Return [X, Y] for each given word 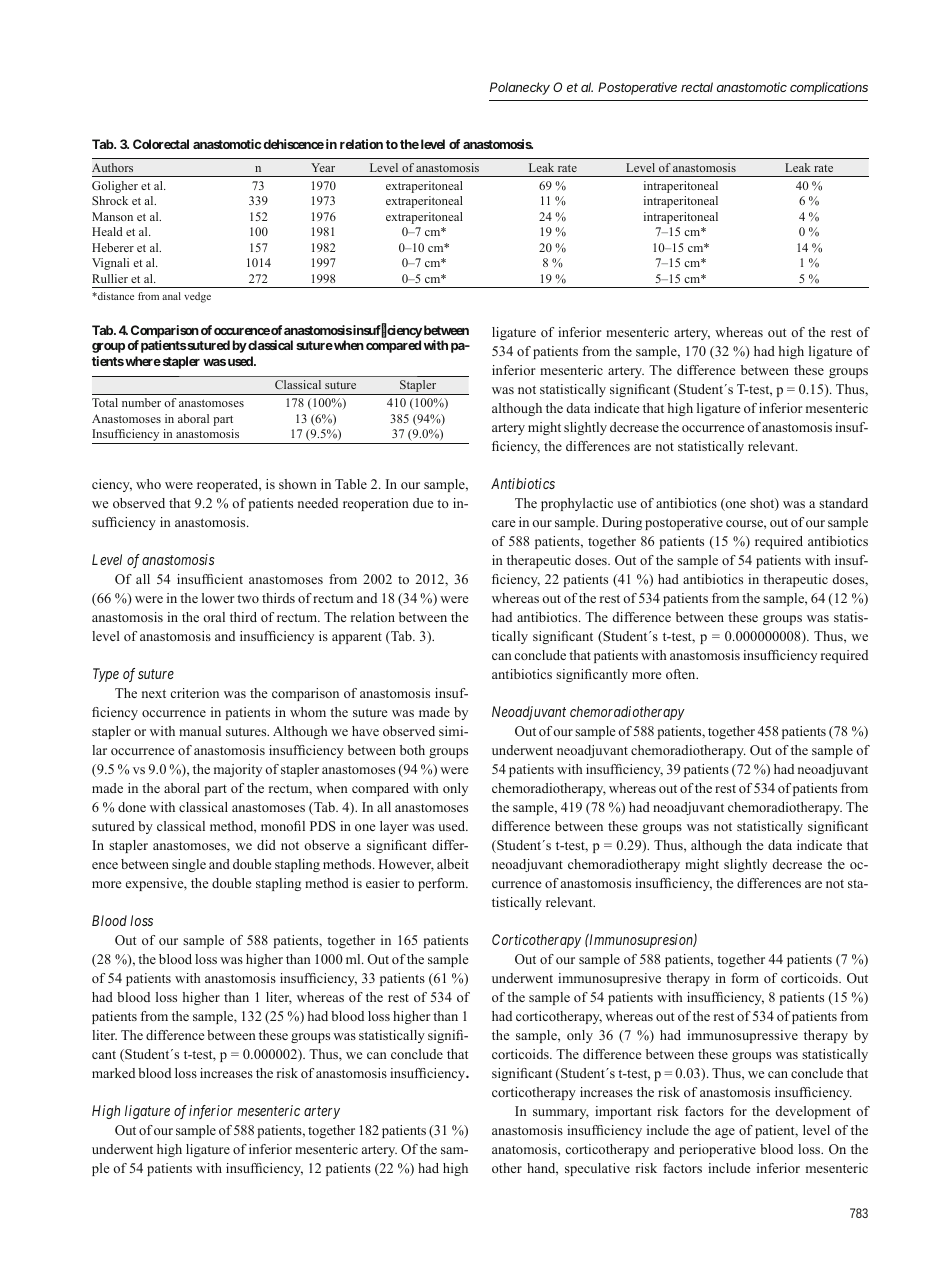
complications [829, 88]
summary [561, 1114]
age [725, 1133]
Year [323, 167]
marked [113, 1073]
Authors [112, 167]
